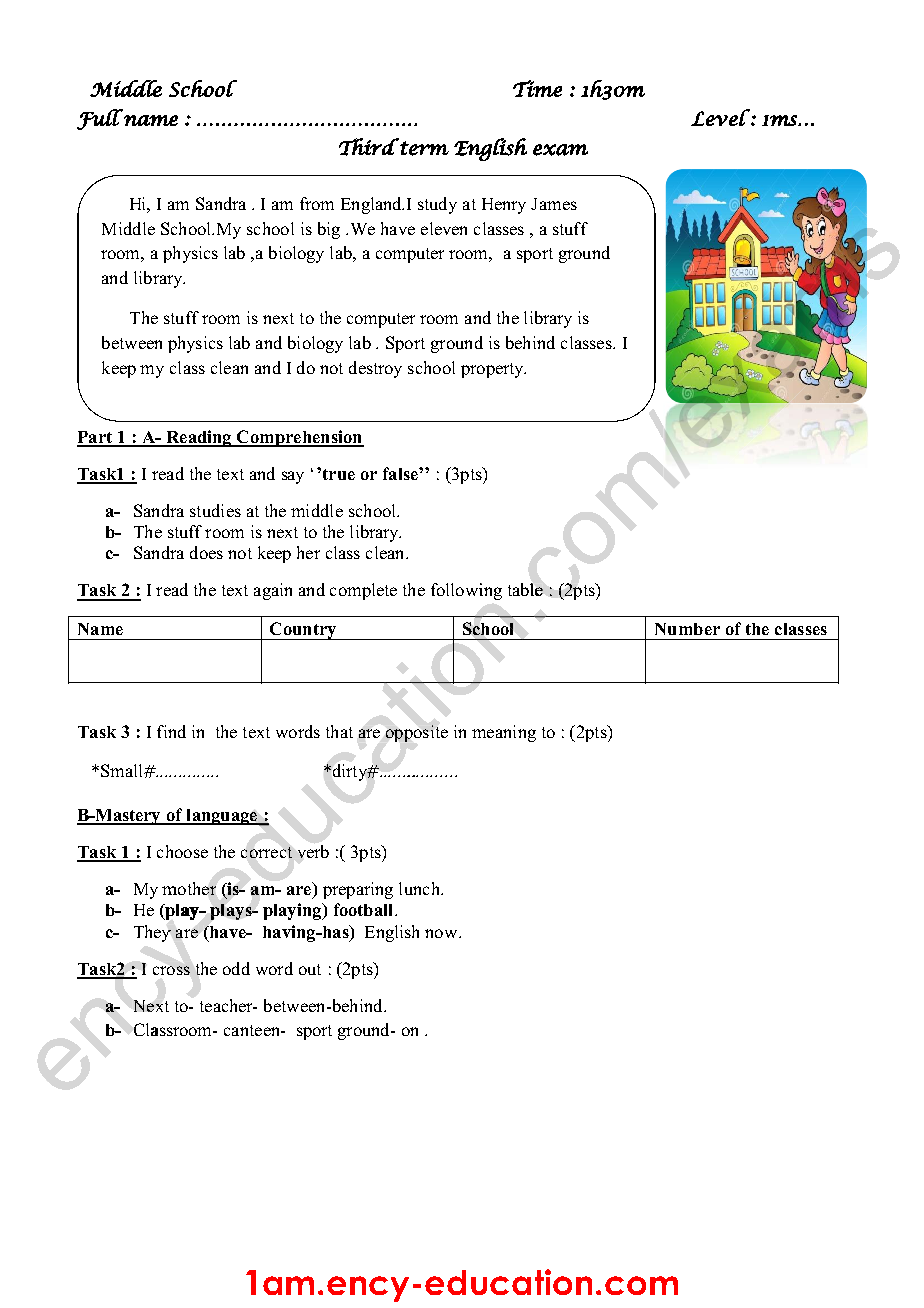 Image resolution: width=924 pixels, height=1308 pixels. Describe the element at coordinates (182, 851) in the screenshot. I see `choose` at that location.
